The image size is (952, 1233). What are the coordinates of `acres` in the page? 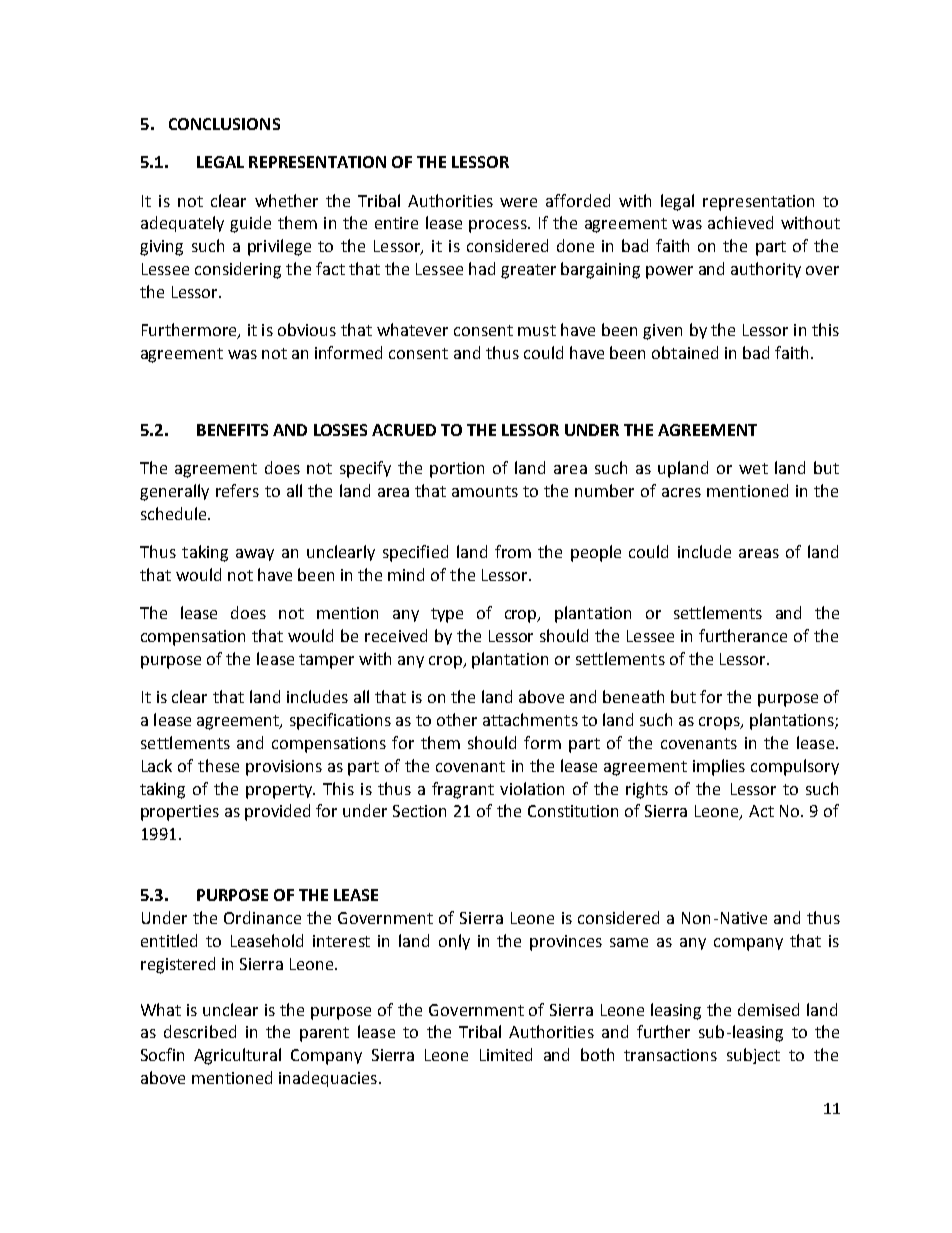 It's located at (681, 492).
